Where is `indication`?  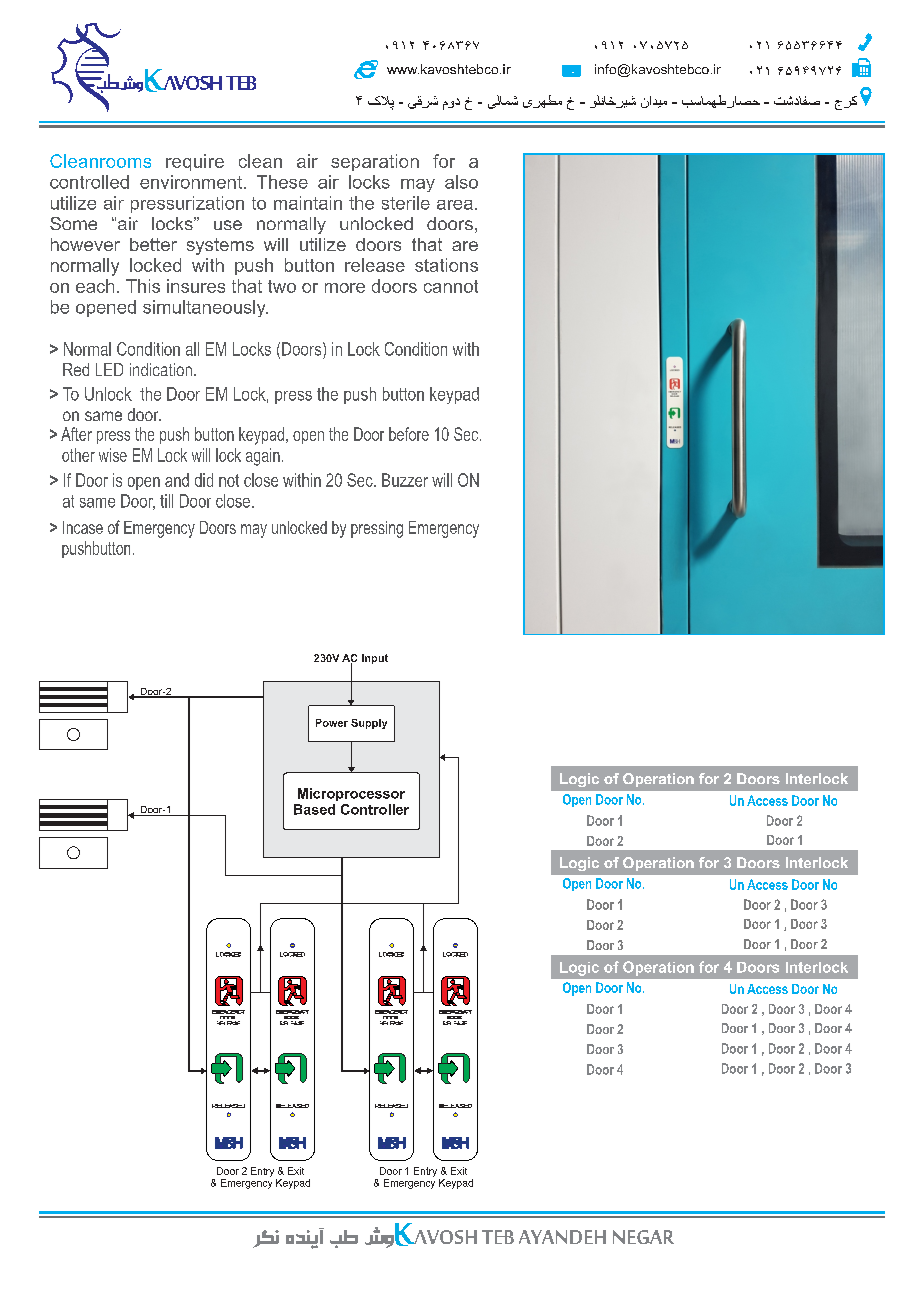 indication is located at coordinates (162, 369).
